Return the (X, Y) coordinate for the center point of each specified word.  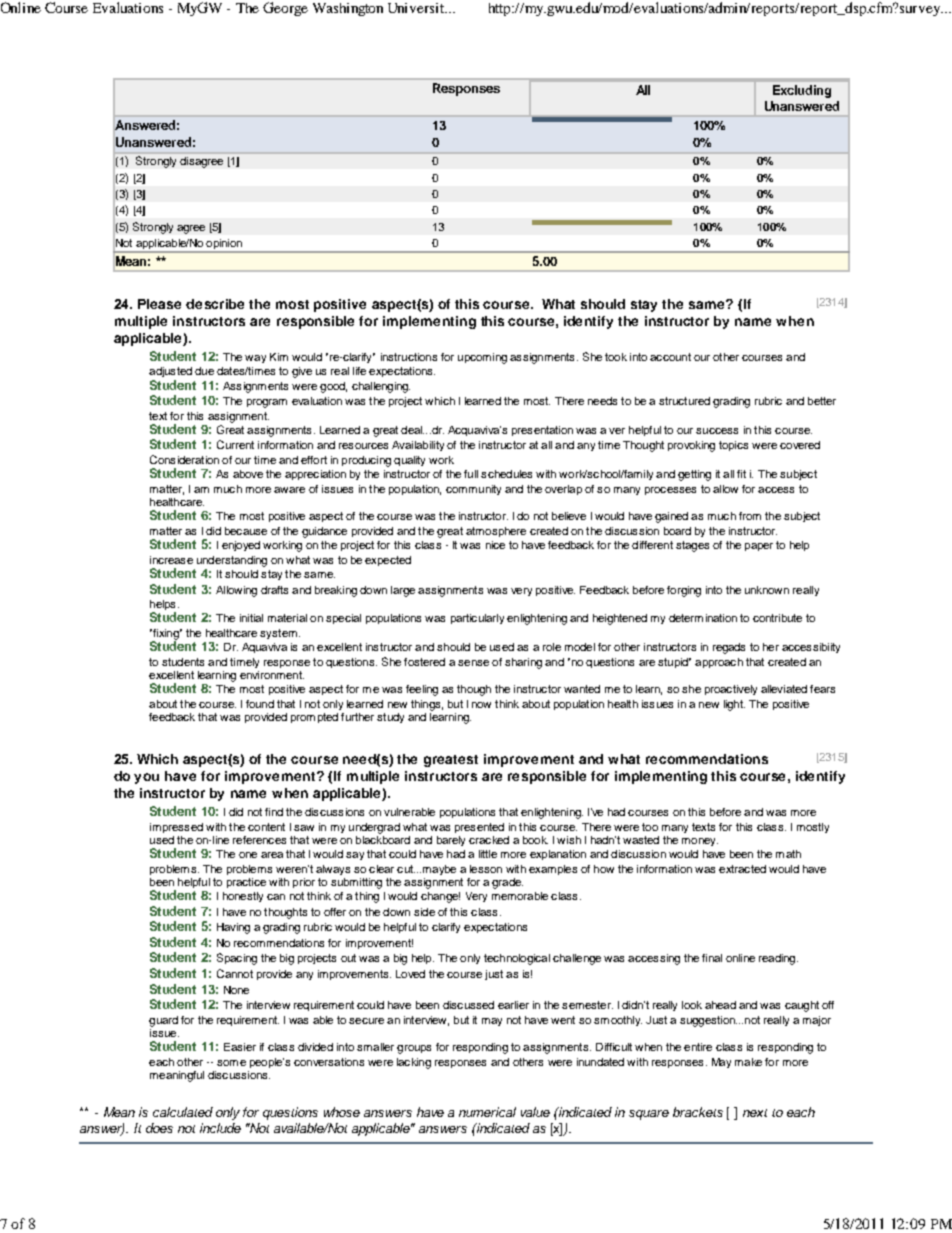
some (231, 1063)
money (700, 842)
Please (159, 304)
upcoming (482, 358)
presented (479, 828)
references (259, 840)
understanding (232, 561)
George (285, 9)
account (670, 357)
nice (495, 545)
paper (759, 547)
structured (684, 401)
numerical (487, 1112)
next (755, 1113)
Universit (417, 8)
